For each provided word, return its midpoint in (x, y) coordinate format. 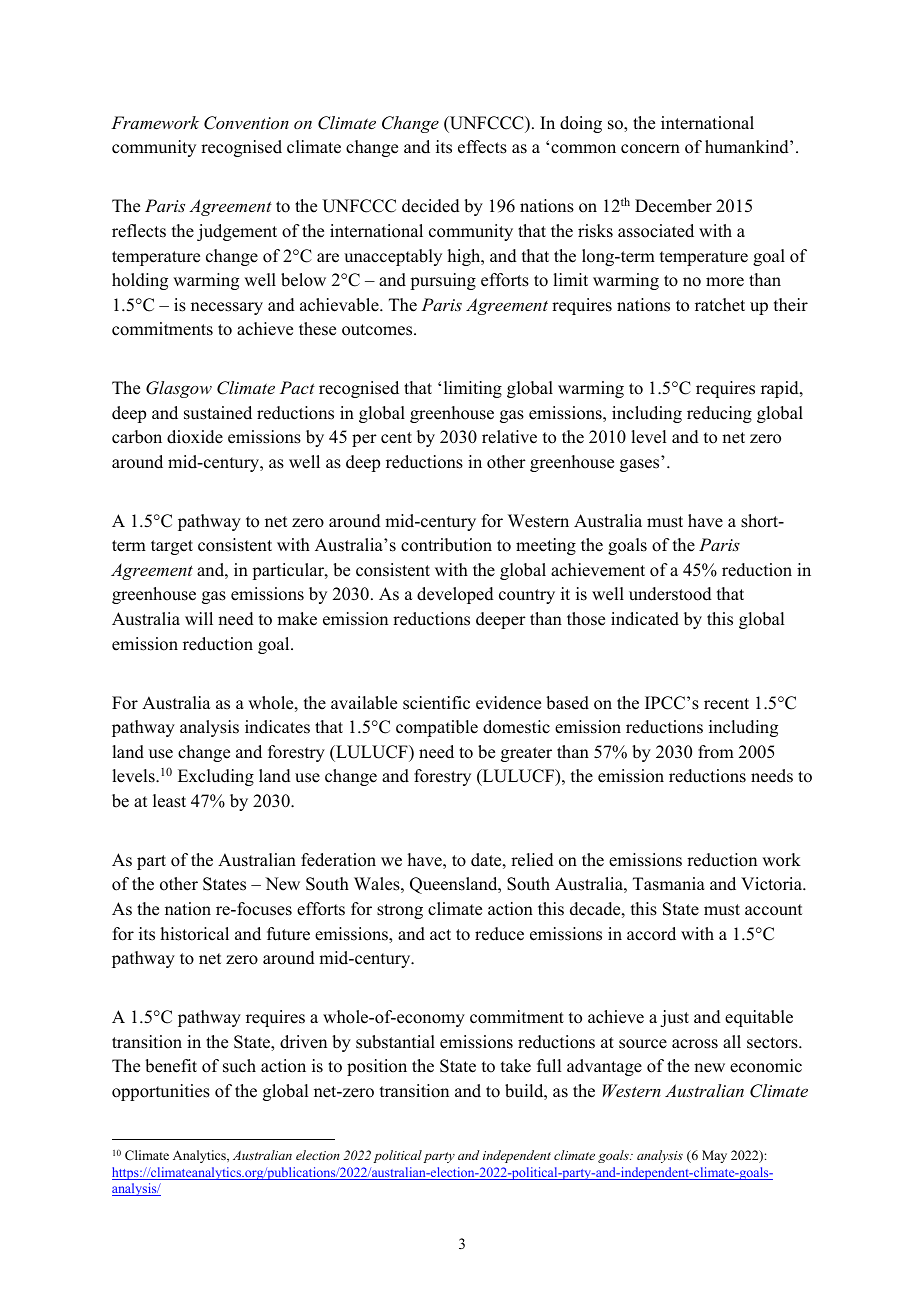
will (199, 618)
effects (482, 147)
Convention (246, 123)
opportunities (161, 1092)
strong (400, 911)
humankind (748, 147)
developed (455, 595)
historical (195, 934)
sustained (218, 413)
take (516, 1066)
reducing (719, 414)
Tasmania (669, 884)
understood (670, 594)
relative (509, 437)
